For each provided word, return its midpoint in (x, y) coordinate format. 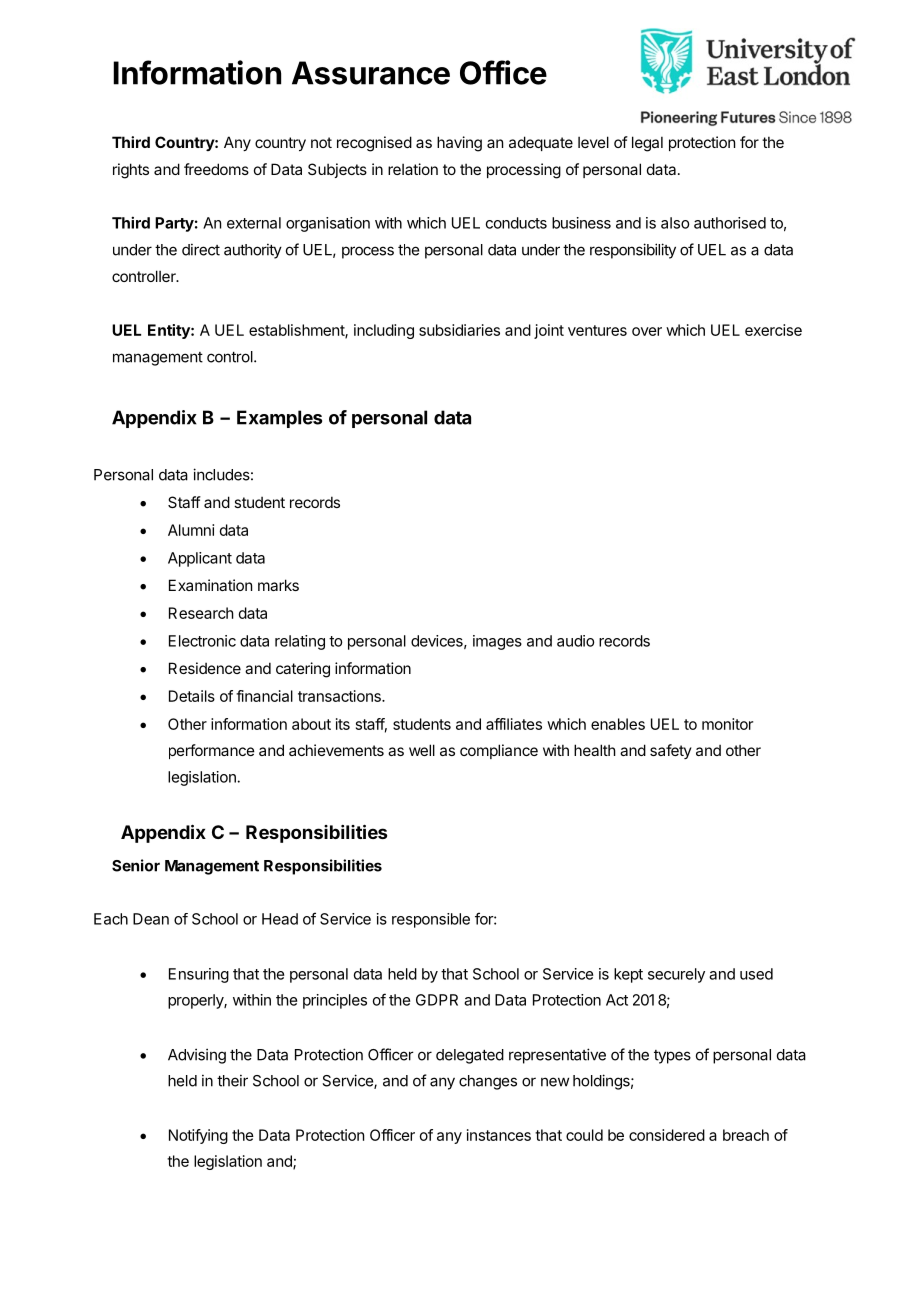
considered (667, 1135)
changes (488, 1082)
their (232, 1080)
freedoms (216, 169)
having (459, 144)
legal (647, 144)
